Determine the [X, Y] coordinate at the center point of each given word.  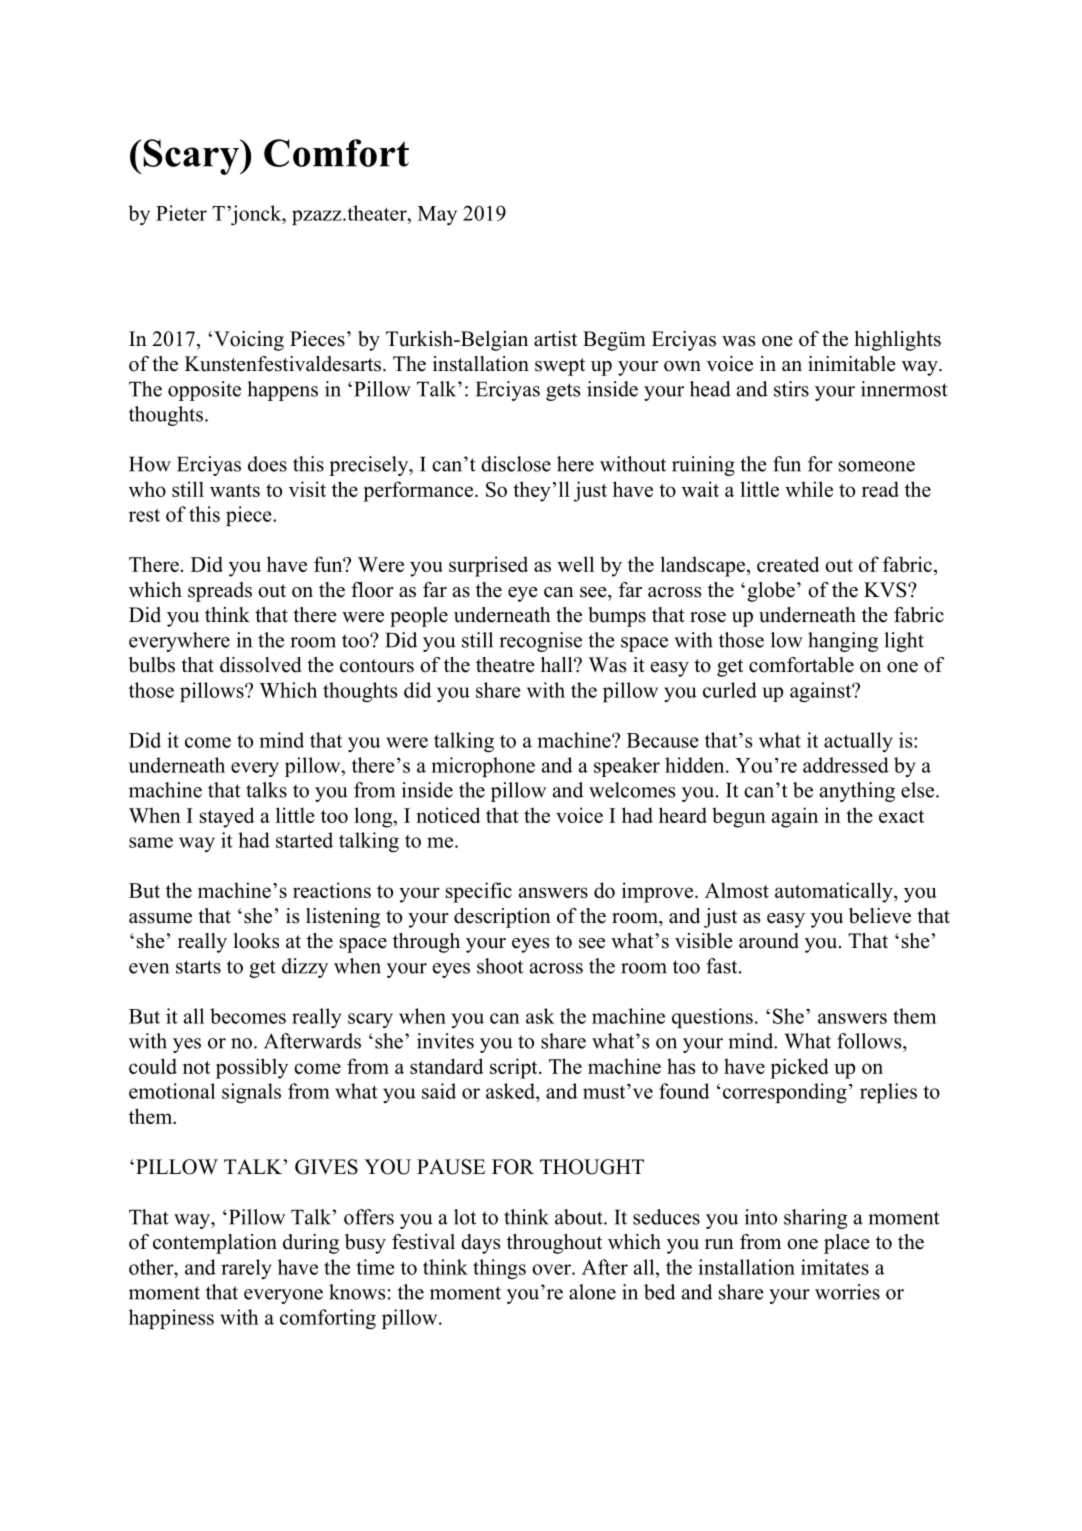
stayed [227, 817]
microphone [483, 767]
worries [847, 1292]
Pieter [181, 213]
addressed [846, 765]
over [552, 1269]
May [437, 215]
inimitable [852, 364]
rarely [246, 1269]
